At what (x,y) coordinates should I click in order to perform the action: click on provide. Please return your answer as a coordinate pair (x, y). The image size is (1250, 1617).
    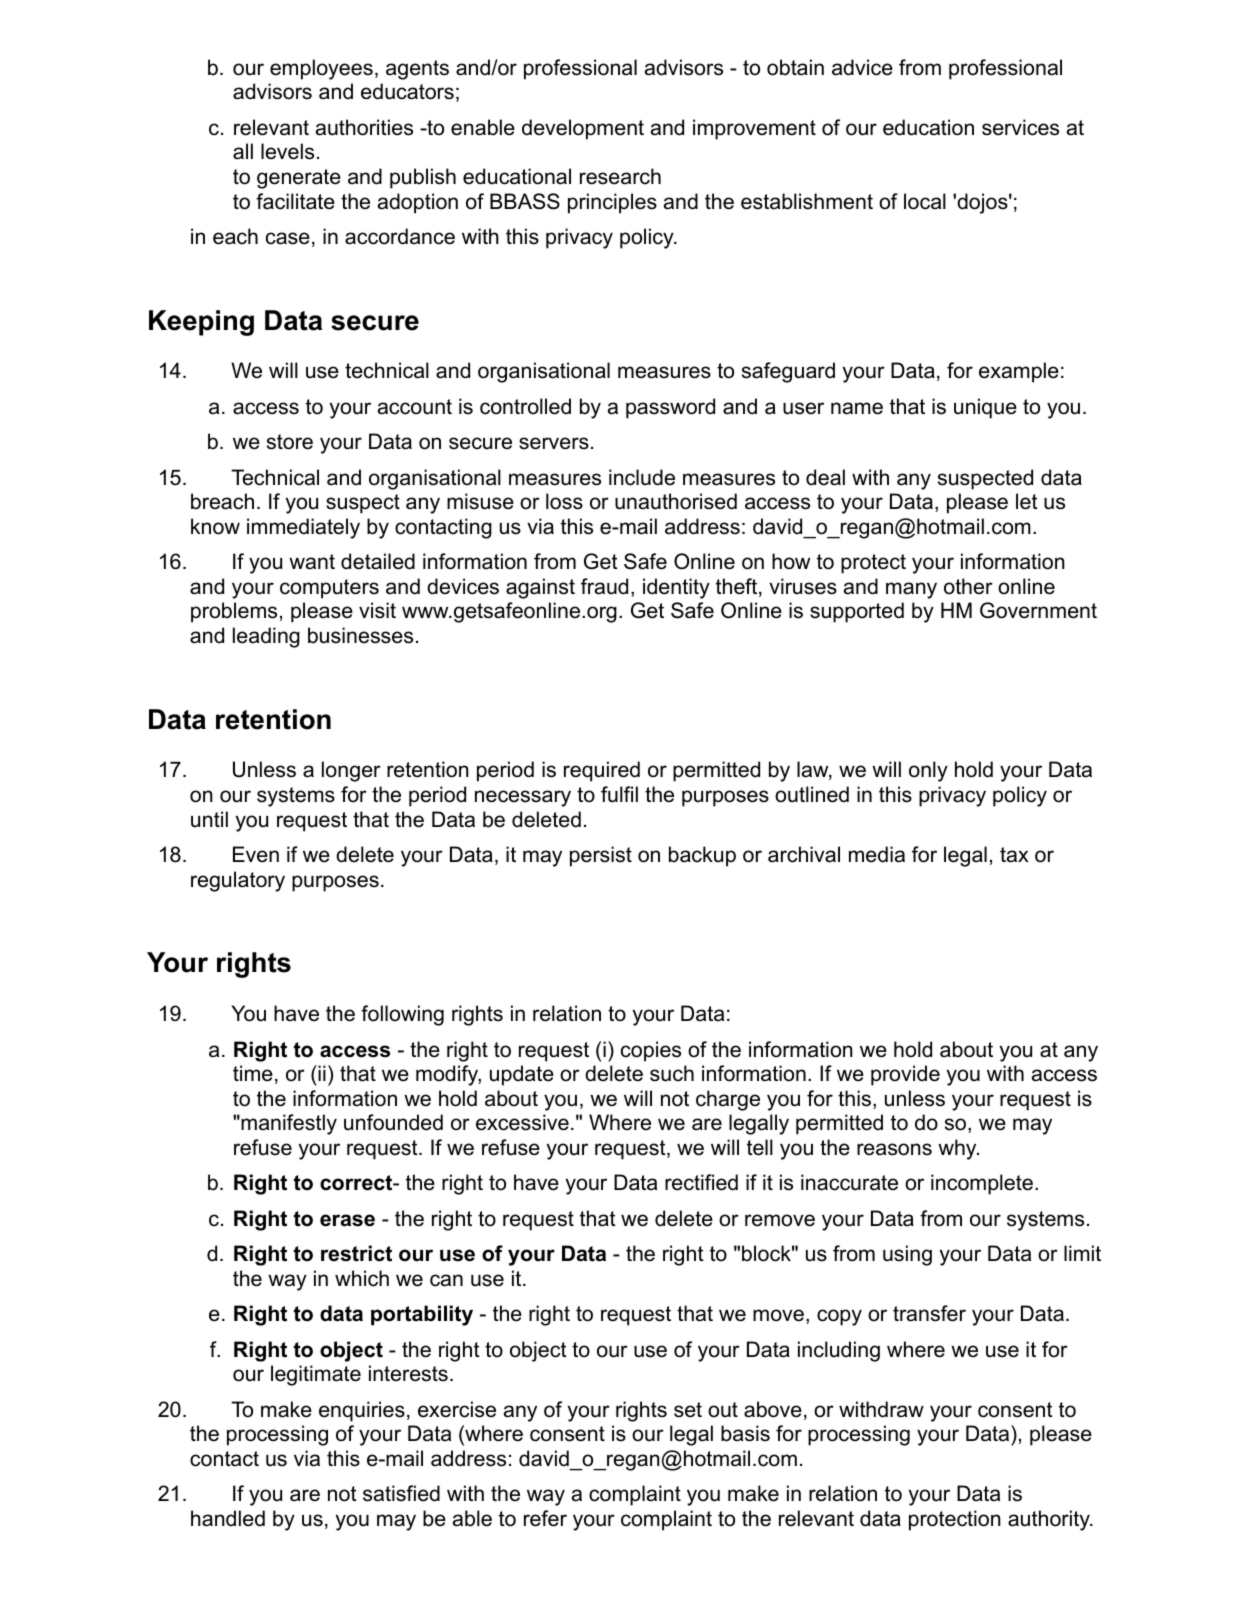
    Looking at the image, I should click on (905, 1075).
